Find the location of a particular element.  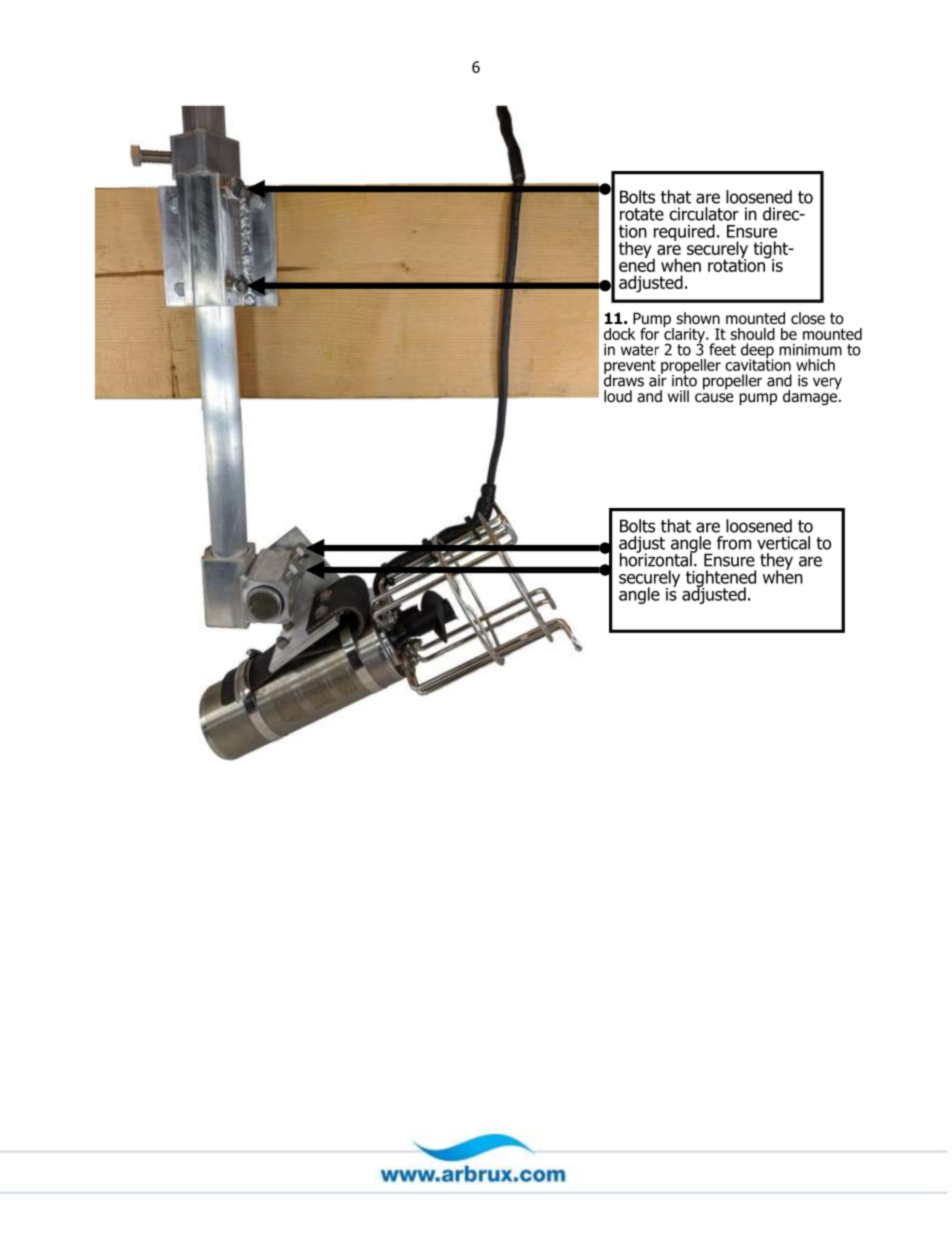

horizontal is located at coordinates (657, 559).
